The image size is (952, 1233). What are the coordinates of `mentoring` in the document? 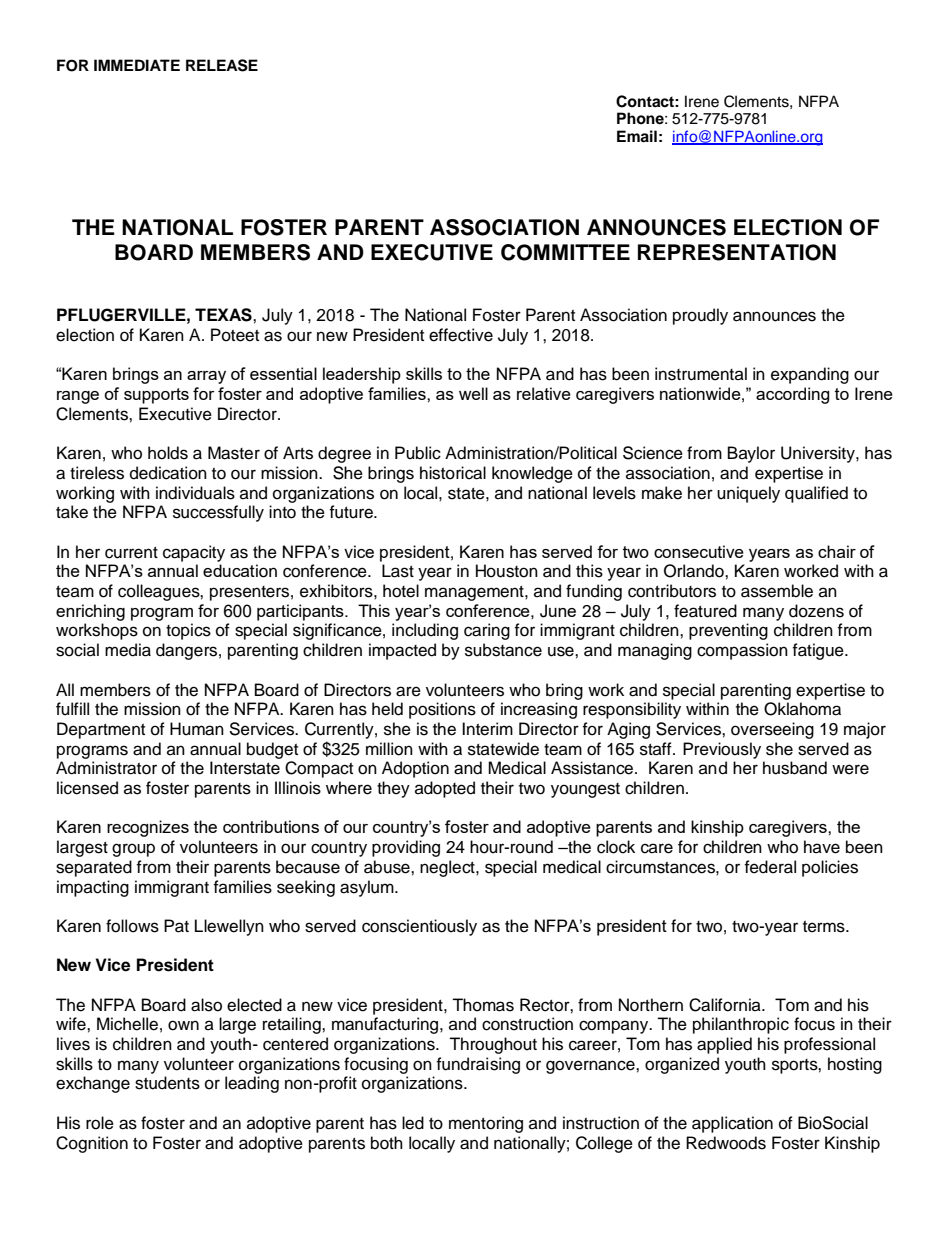 It's located at (486, 1124).
